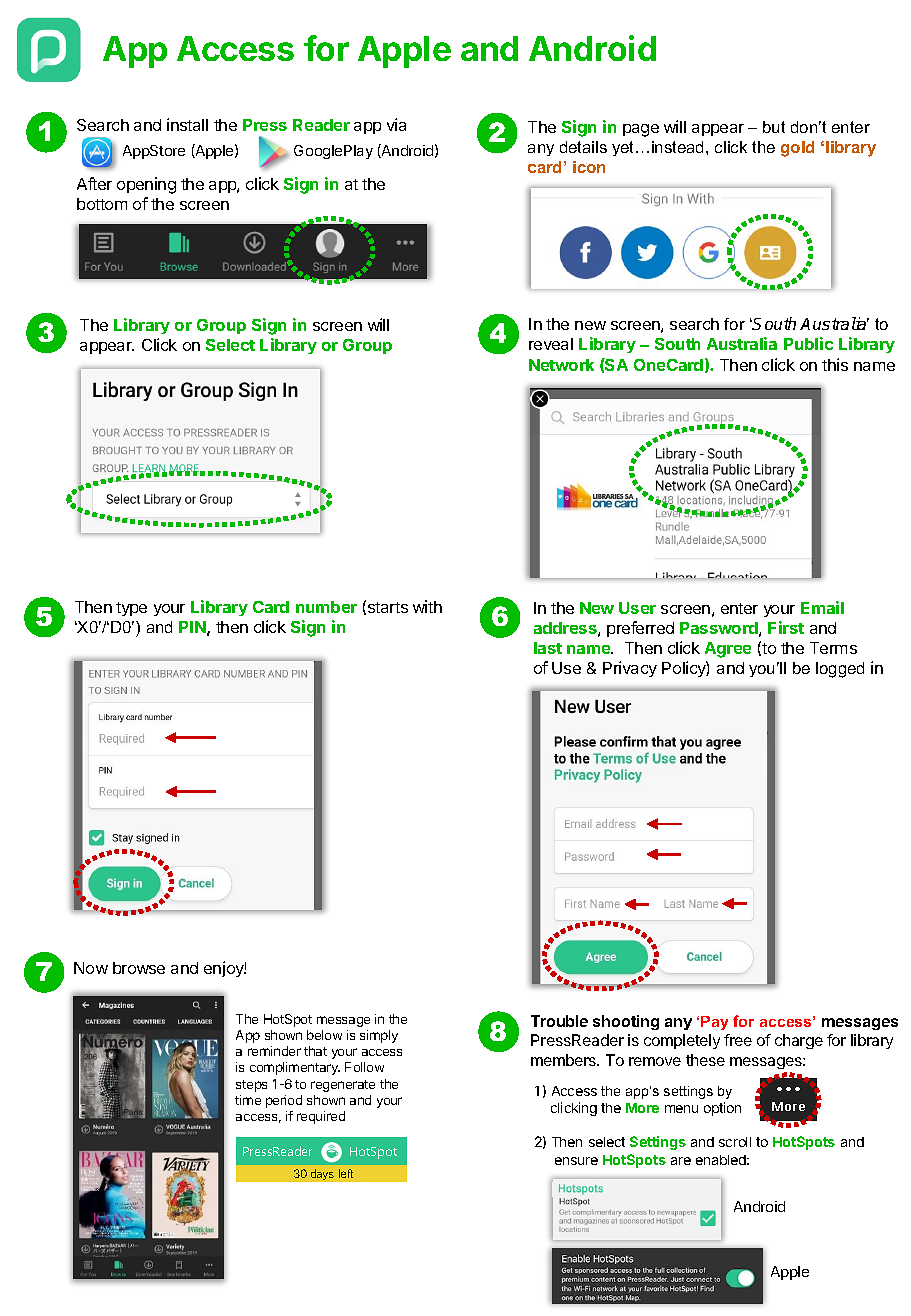 This screenshot has width=911, height=1316. I want to click on time, so click(248, 1100).
